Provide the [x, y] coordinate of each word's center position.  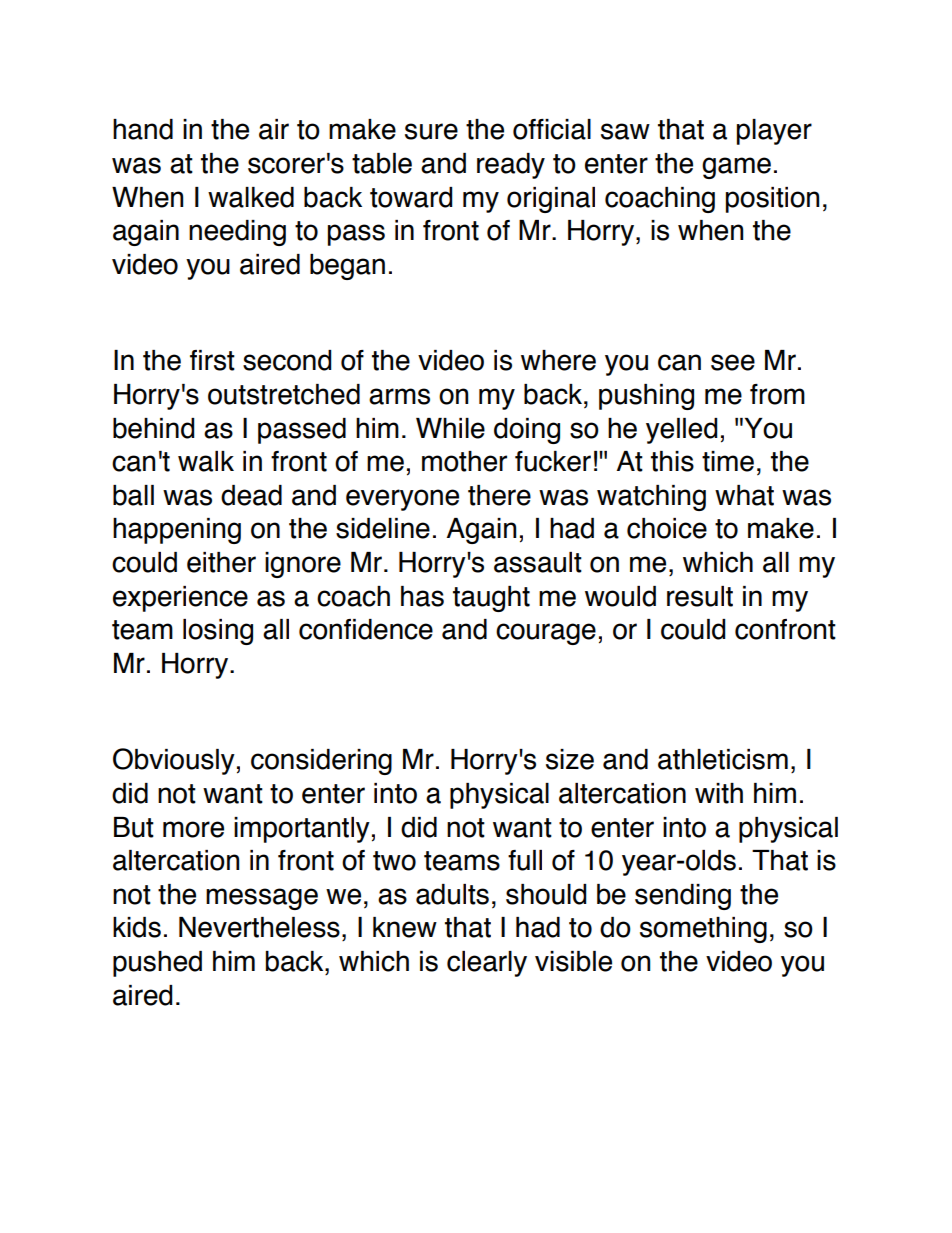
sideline [383, 528]
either [221, 562]
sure [431, 131]
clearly [487, 964]
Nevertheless [259, 927]
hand [143, 129]
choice [667, 528]
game [736, 168]
